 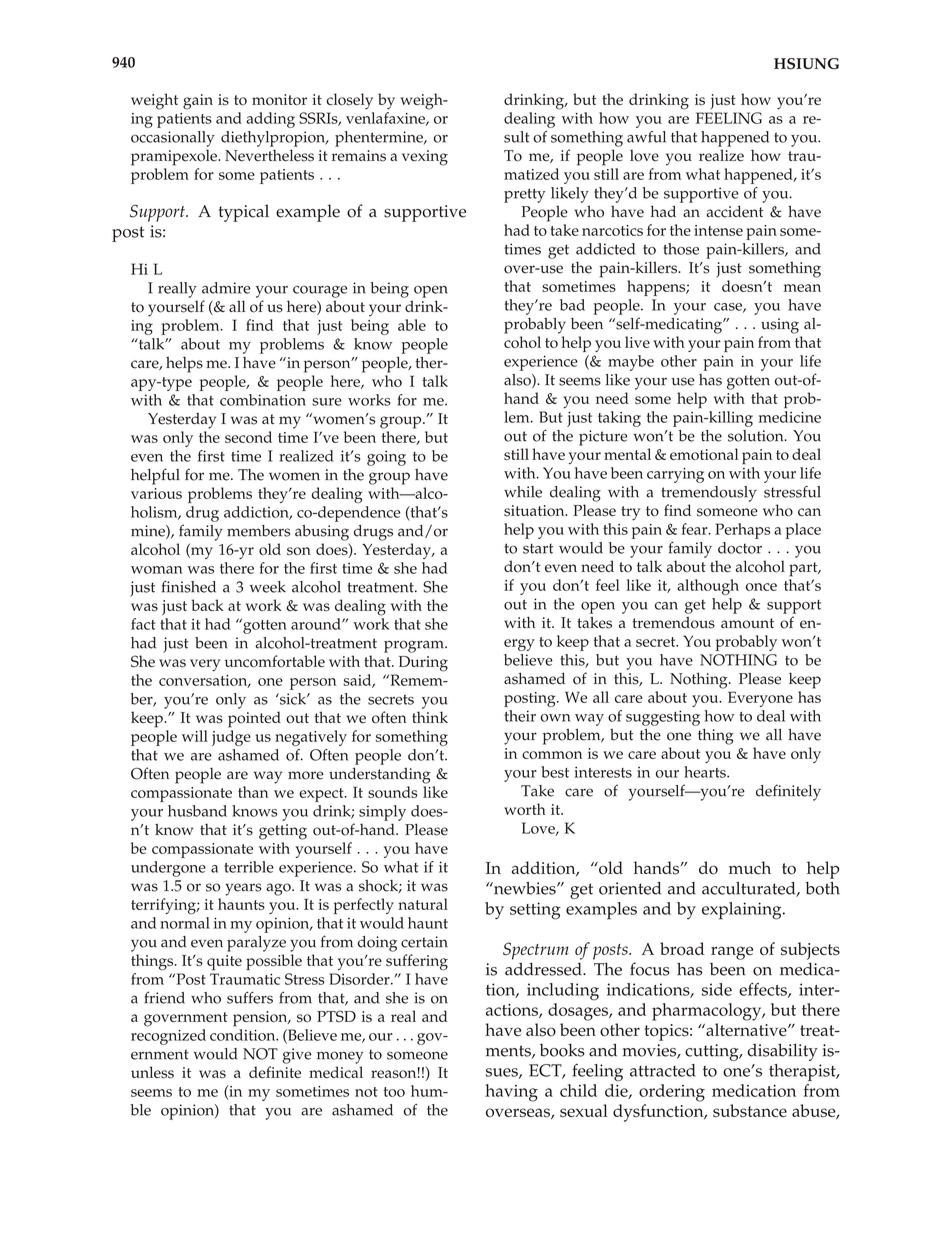 I want to click on judge, so click(x=231, y=738).
